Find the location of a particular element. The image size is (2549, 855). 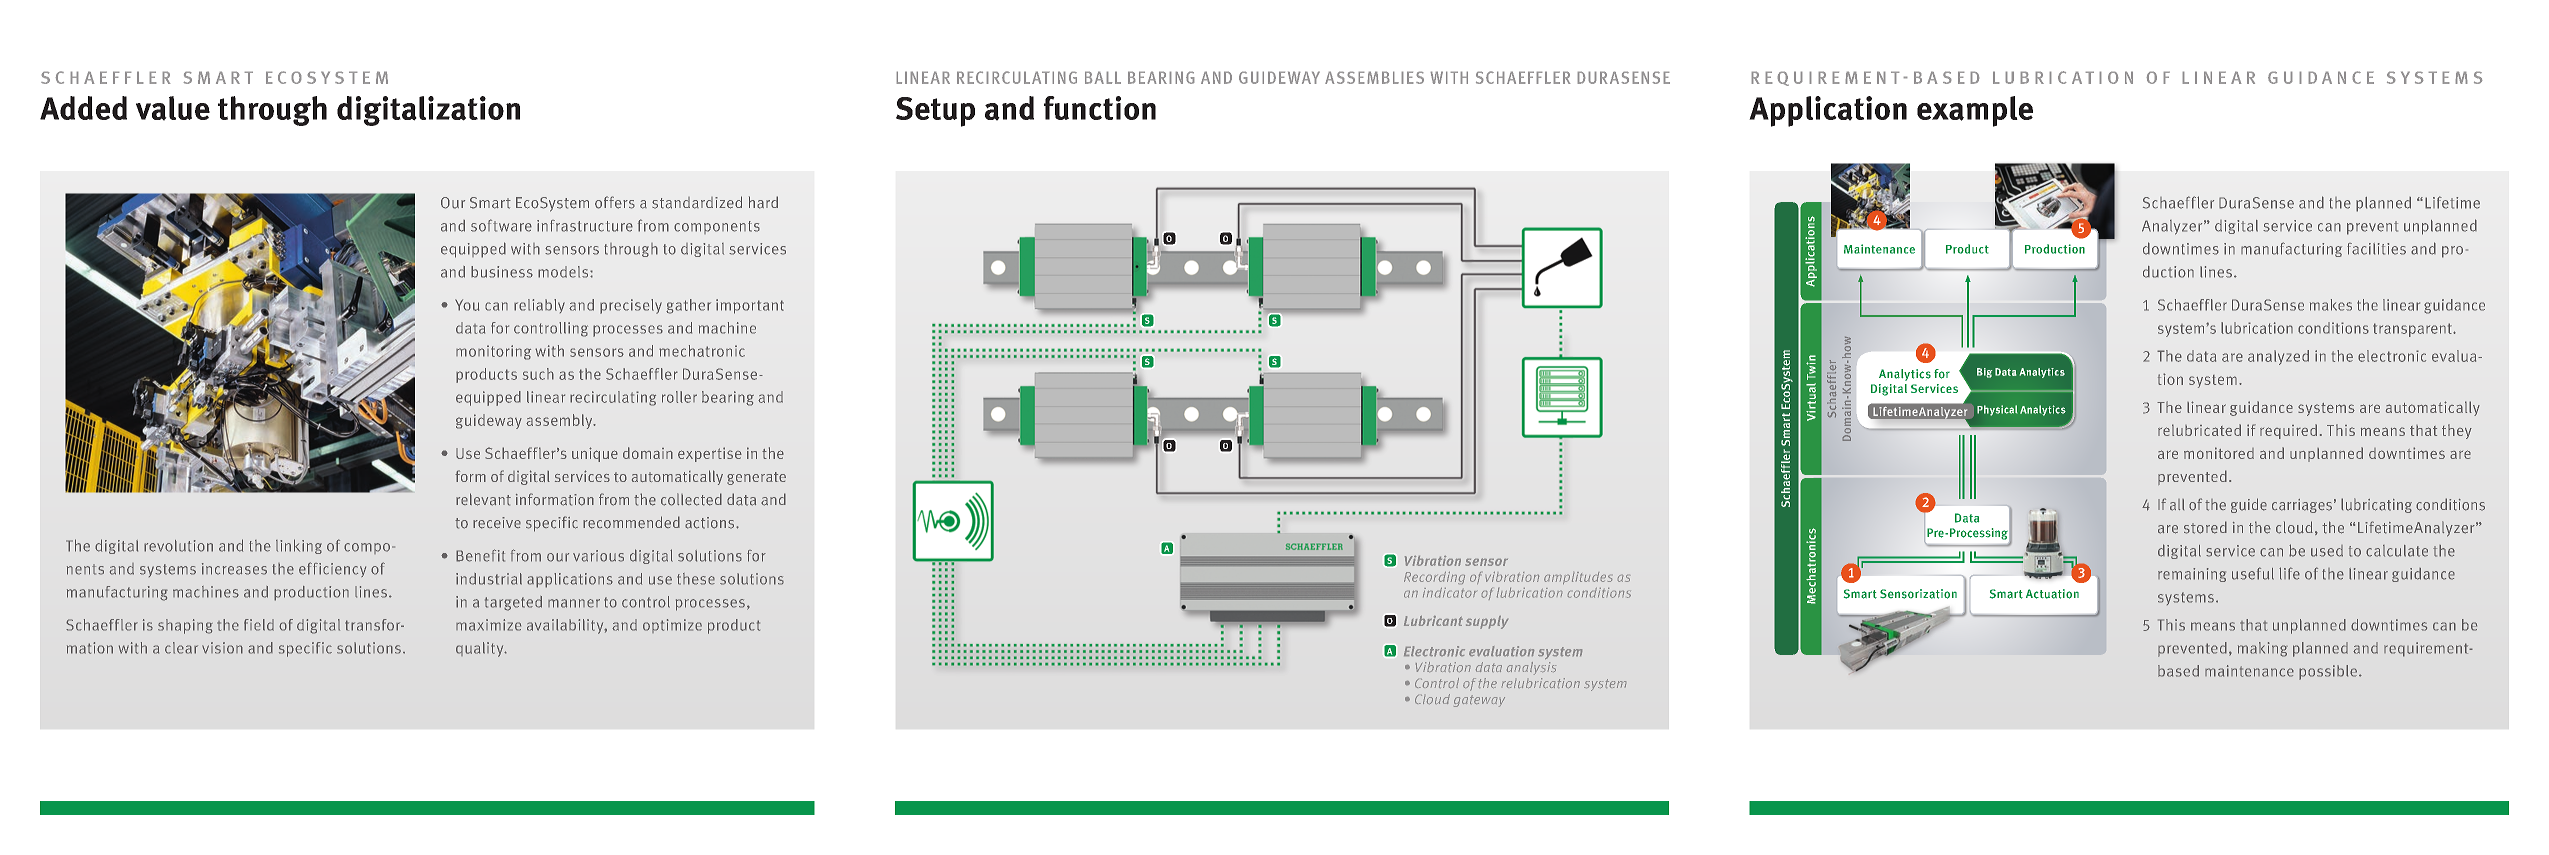

gateway is located at coordinates (1479, 701).
